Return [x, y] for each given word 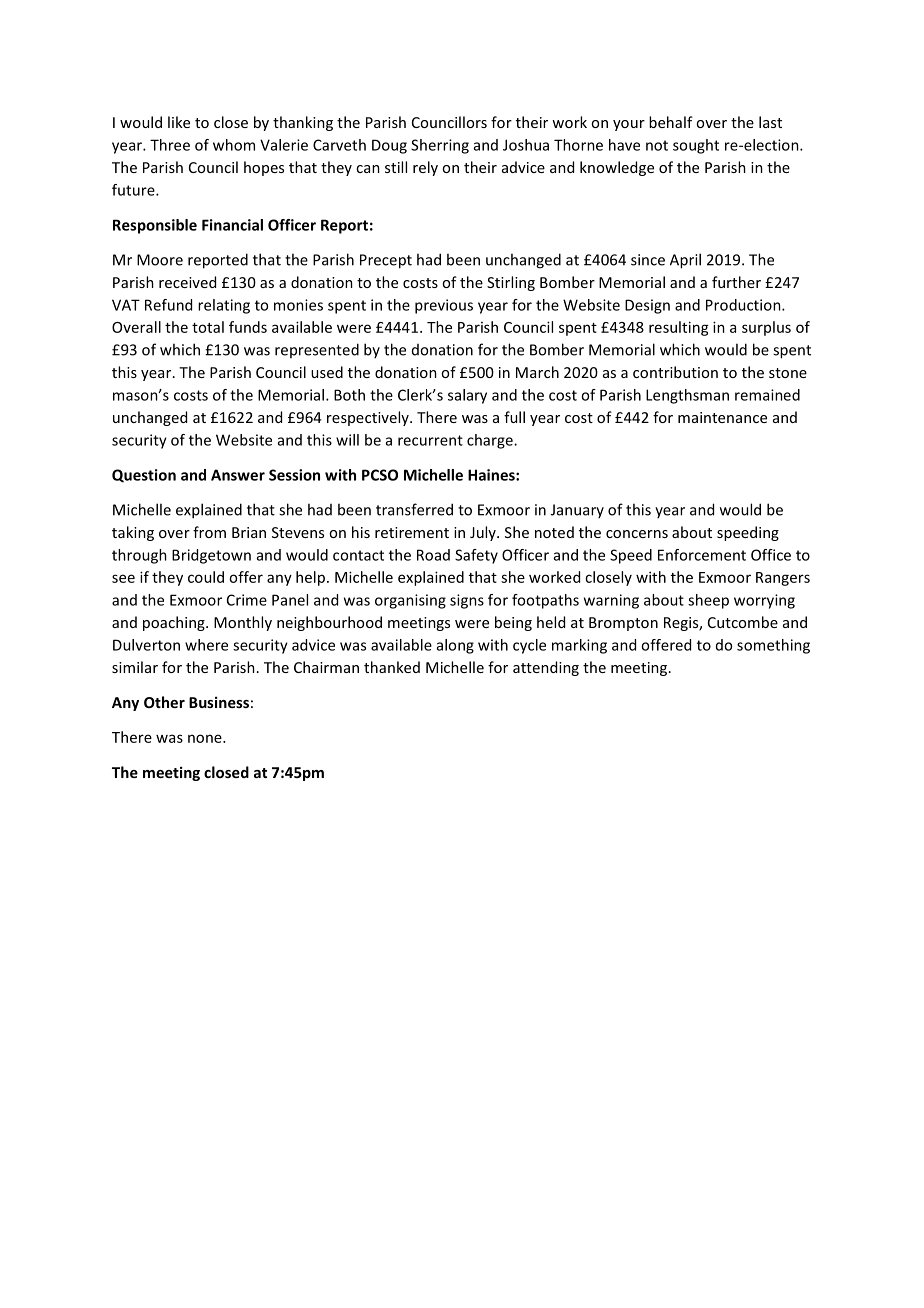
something [773, 646]
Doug [389, 146]
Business [219, 702]
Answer [238, 475]
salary [467, 396]
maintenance [722, 417]
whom [234, 145]
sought [696, 146]
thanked [392, 667]
